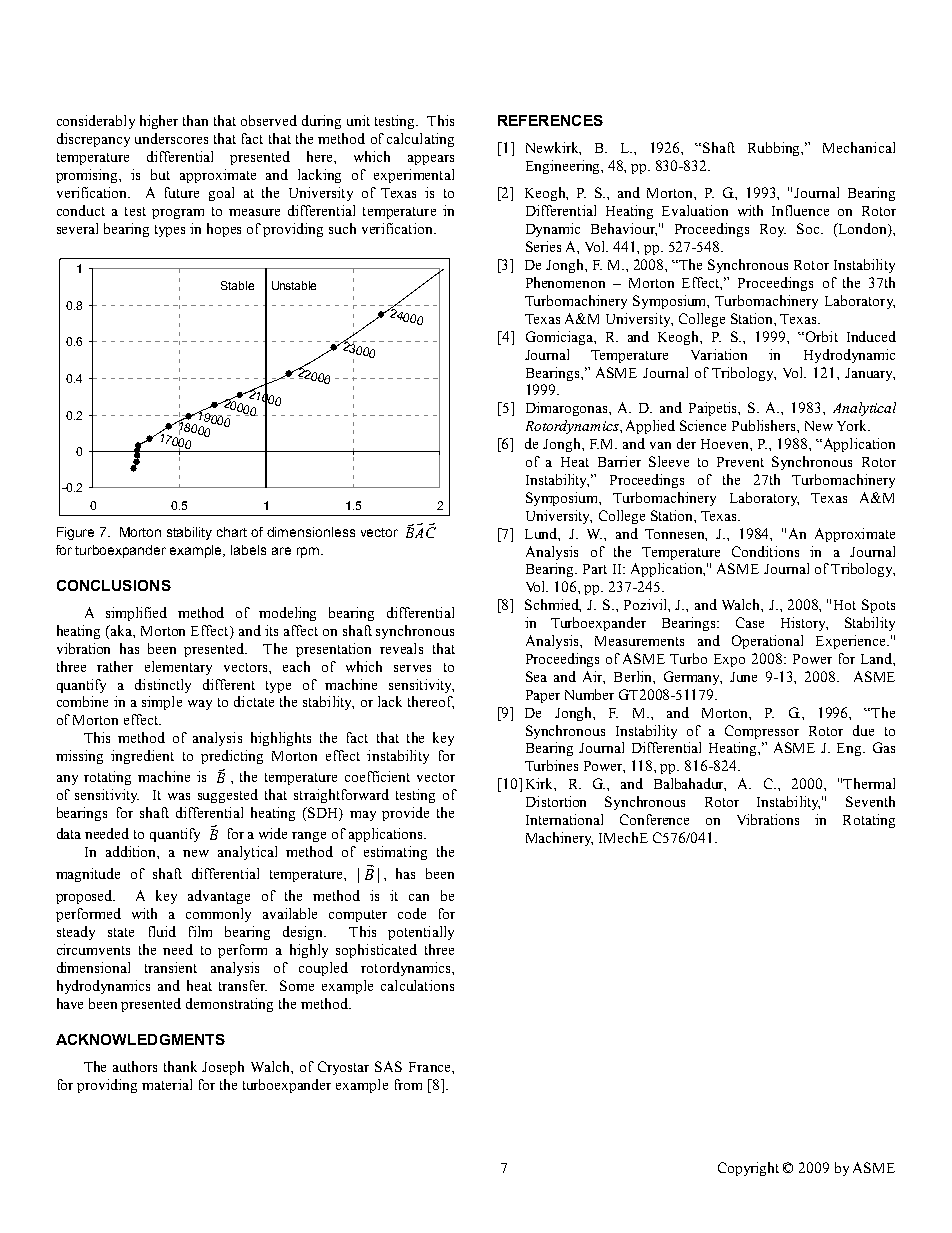 This document has width=952, height=1233. Describe the element at coordinates (619, 461) in the document. I see `Barrier` at that location.
